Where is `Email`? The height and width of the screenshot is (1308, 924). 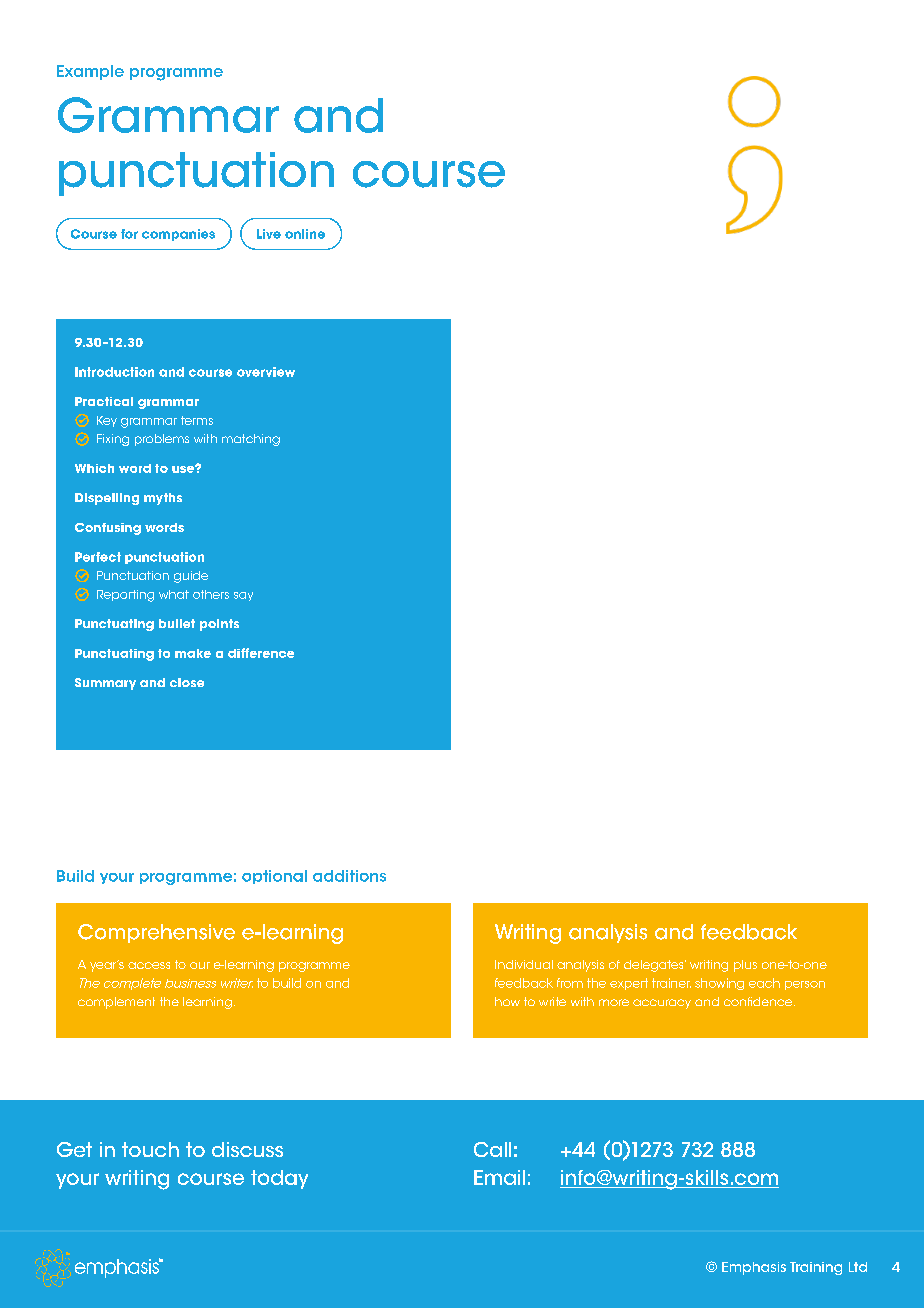 Email is located at coordinates (499, 1177).
